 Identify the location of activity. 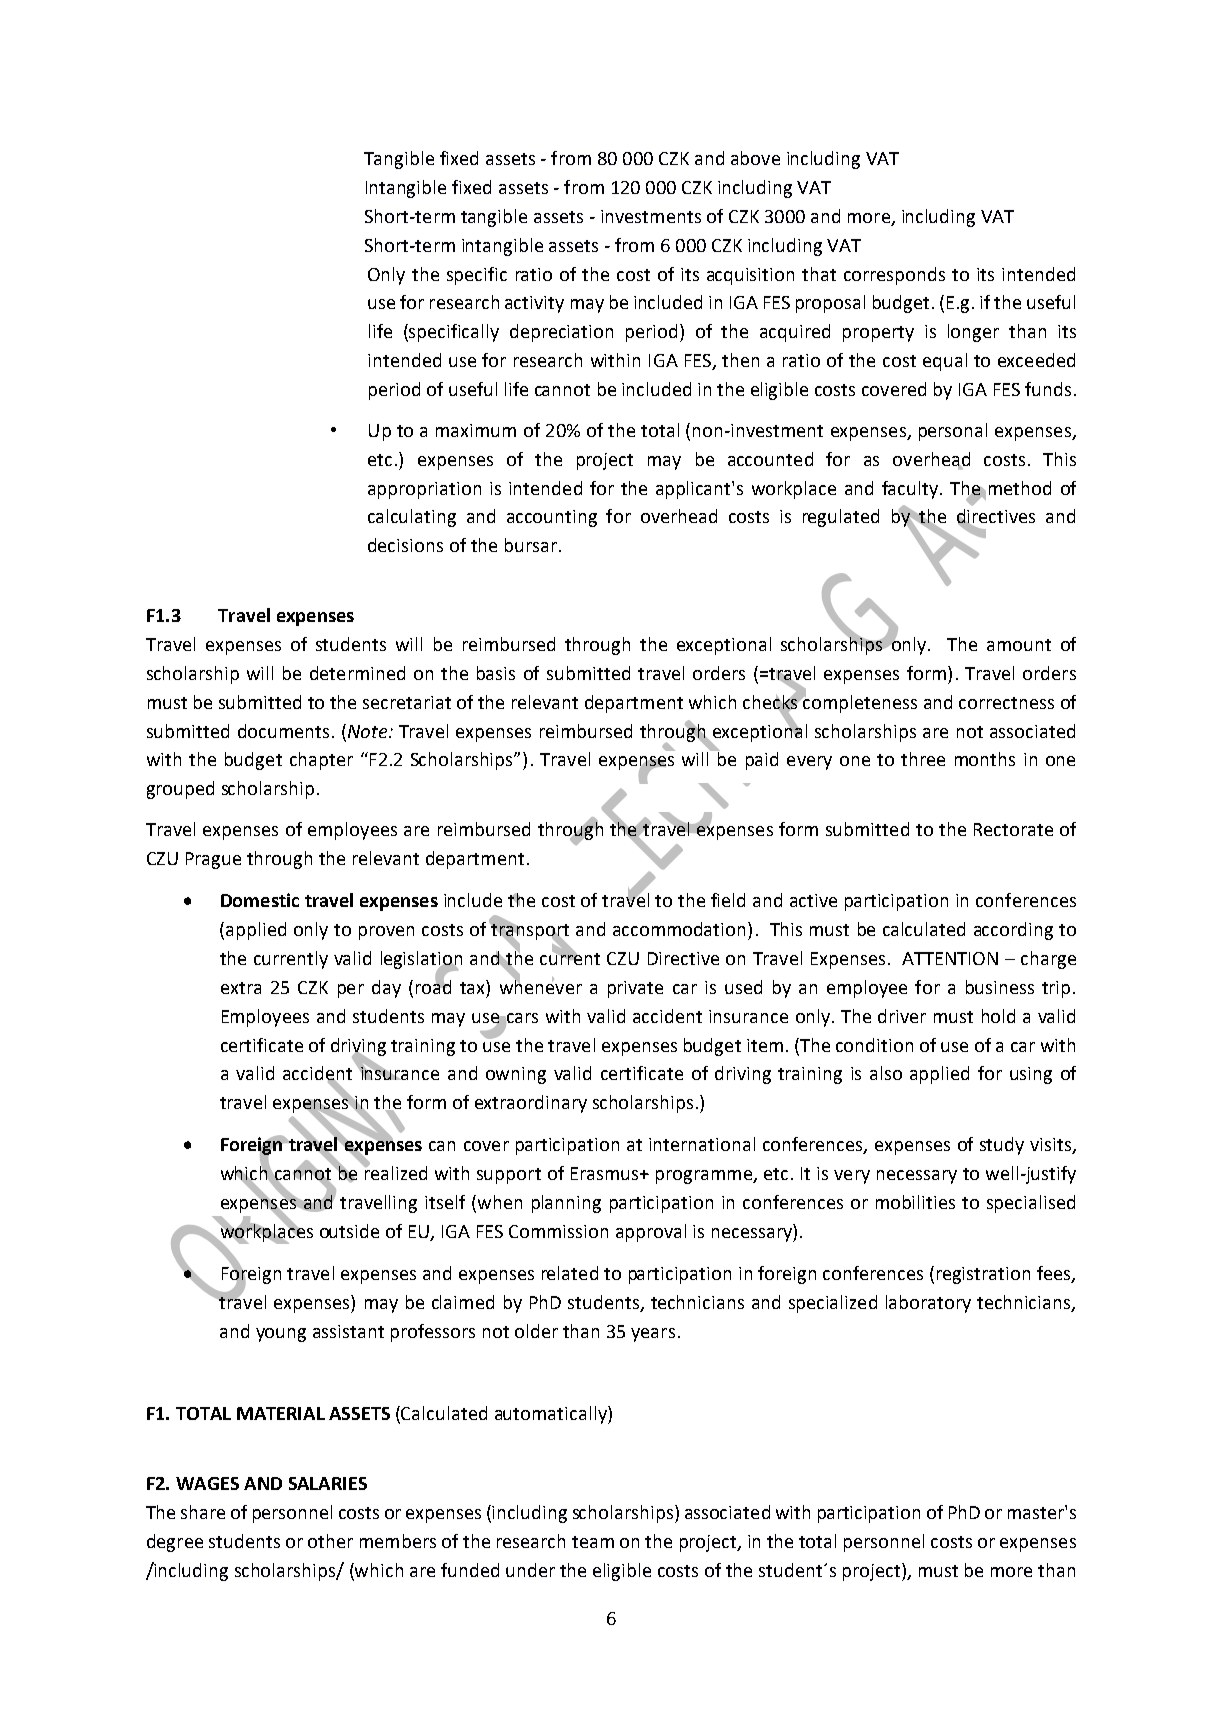
(534, 304).
